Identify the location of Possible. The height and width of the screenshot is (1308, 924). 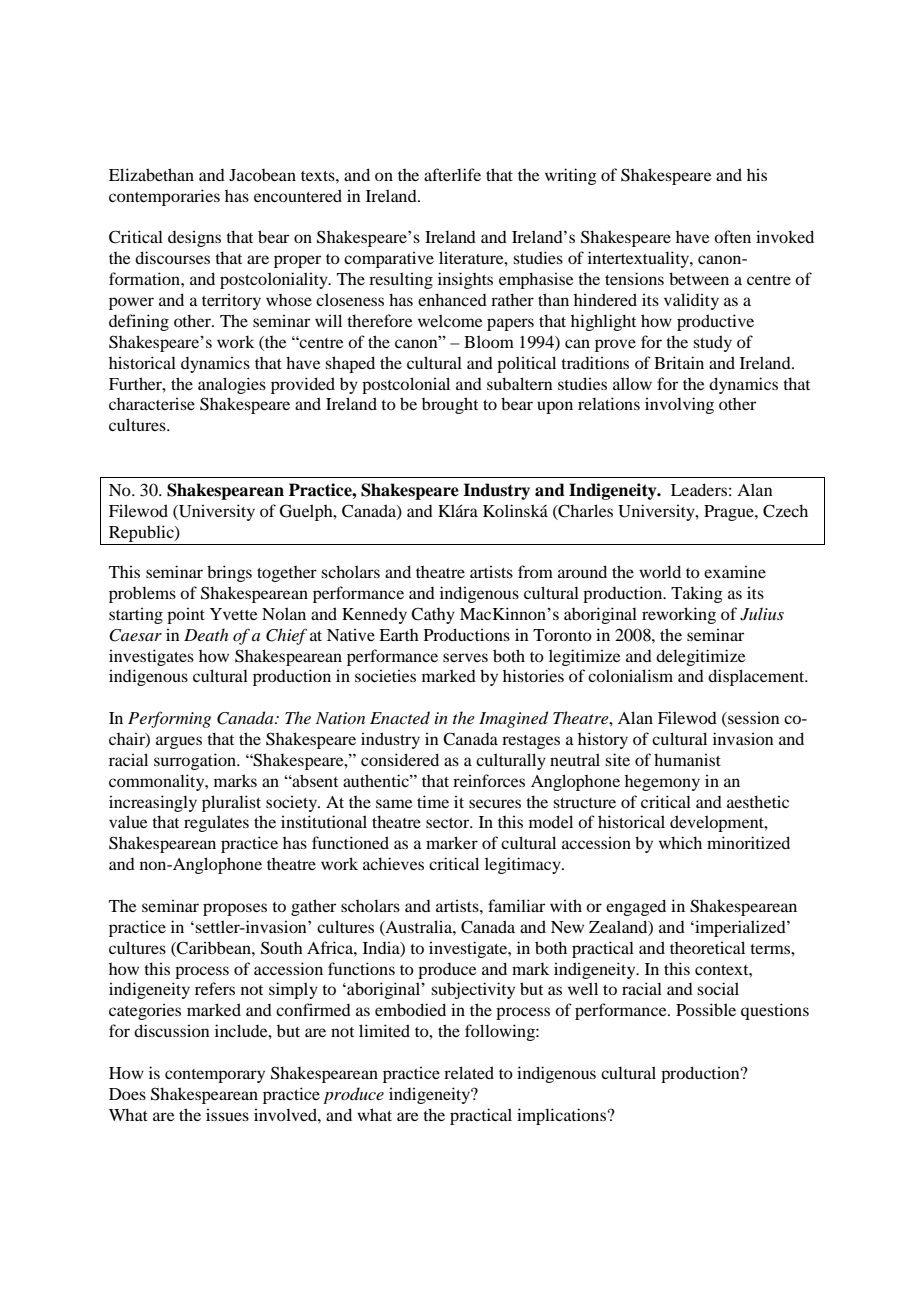
(706, 1009).
